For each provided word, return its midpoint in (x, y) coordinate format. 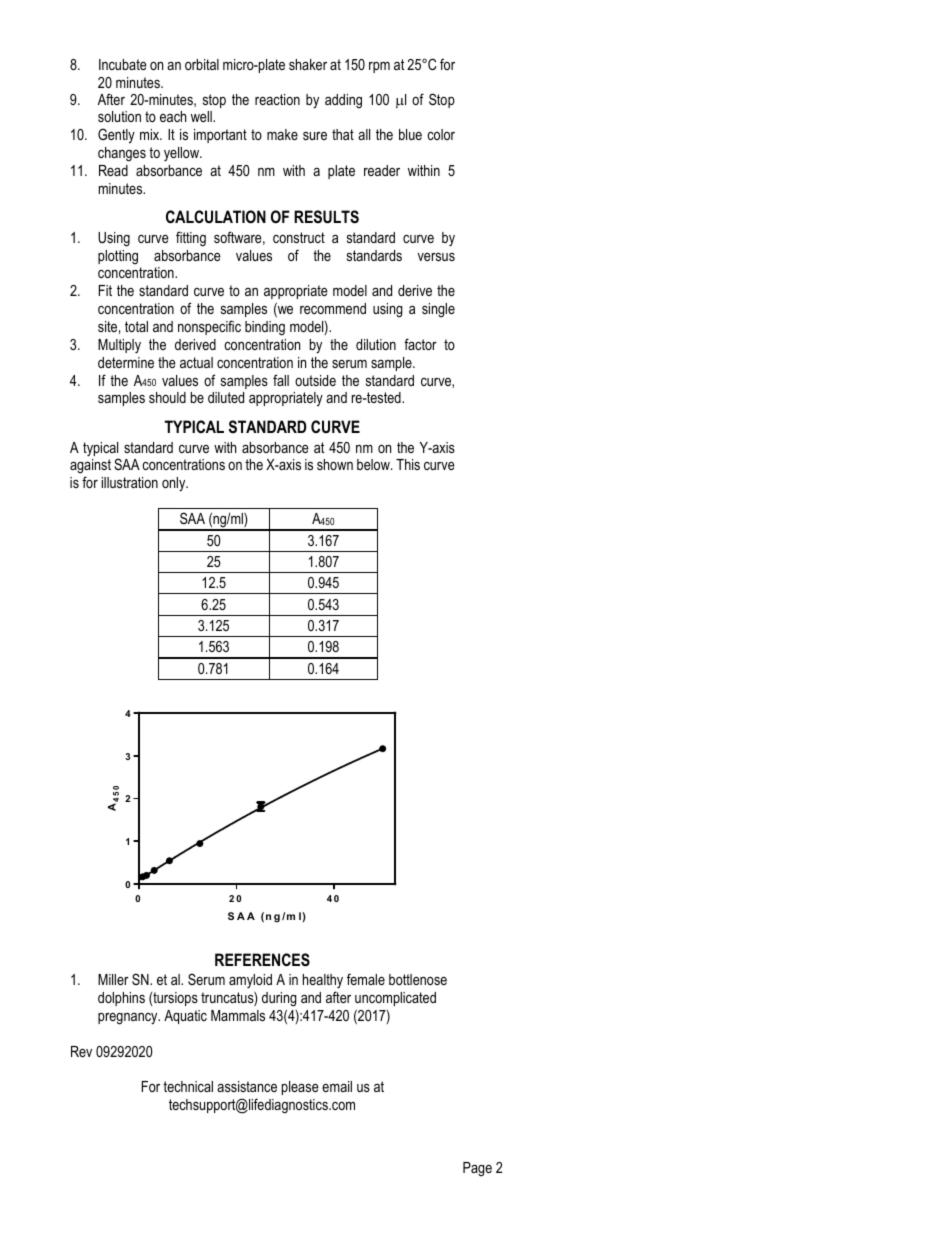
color (441, 134)
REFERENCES (262, 960)
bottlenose (418, 979)
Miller (113, 979)
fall (281, 380)
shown (335, 464)
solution (119, 116)
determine (126, 362)
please (300, 1088)
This (408, 464)
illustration (130, 482)
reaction (277, 99)
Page (477, 1169)
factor (420, 344)
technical (188, 1086)
